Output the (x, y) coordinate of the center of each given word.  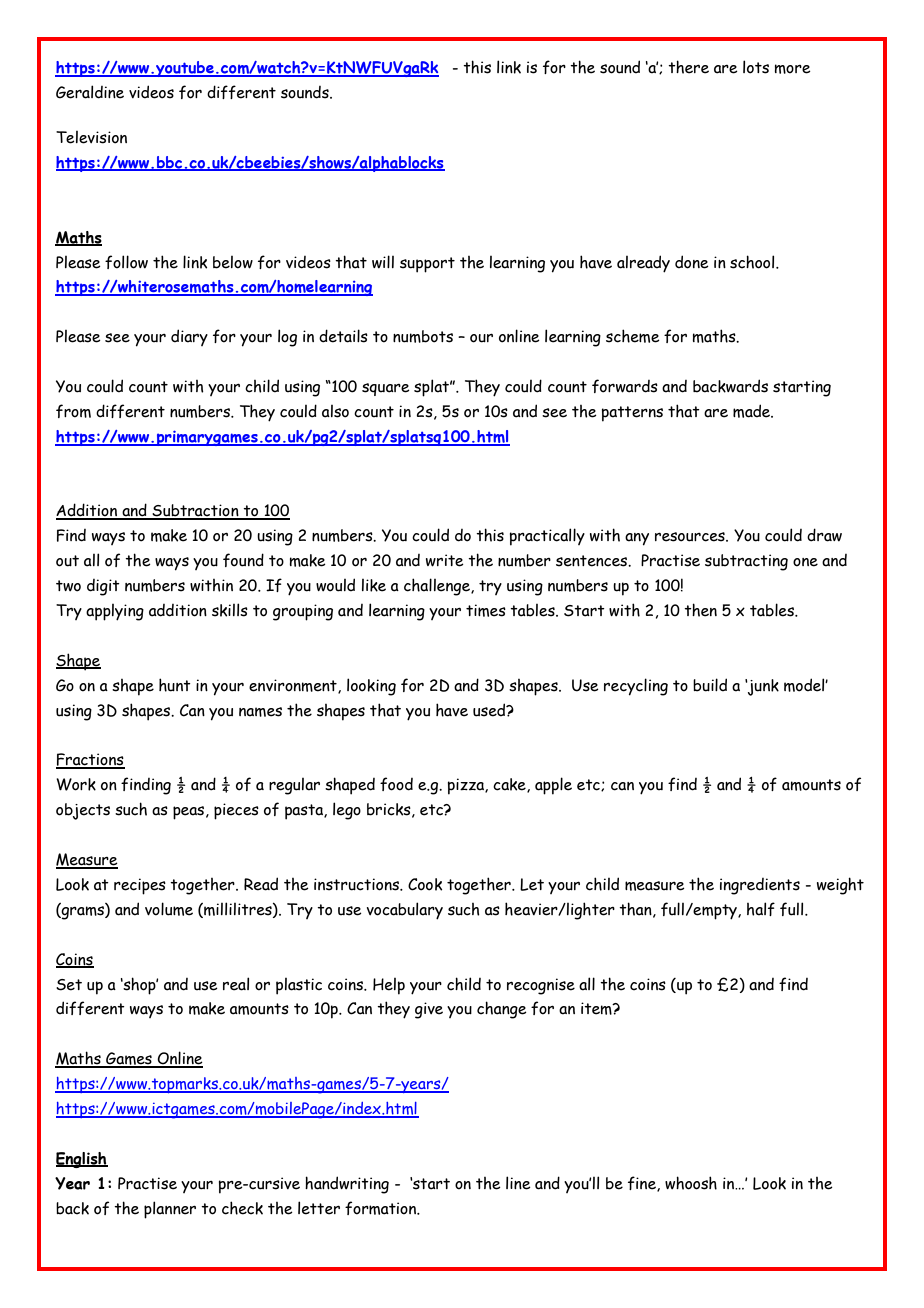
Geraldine (90, 92)
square (386, 389)
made (753, 411)
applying (115, 612)
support (427, 265)
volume (169, 909)
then (700, 610)
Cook (425, 884)
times (486, 610)
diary (189, 337)
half (761, 909)
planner (170, 1210)
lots (756, 67)
